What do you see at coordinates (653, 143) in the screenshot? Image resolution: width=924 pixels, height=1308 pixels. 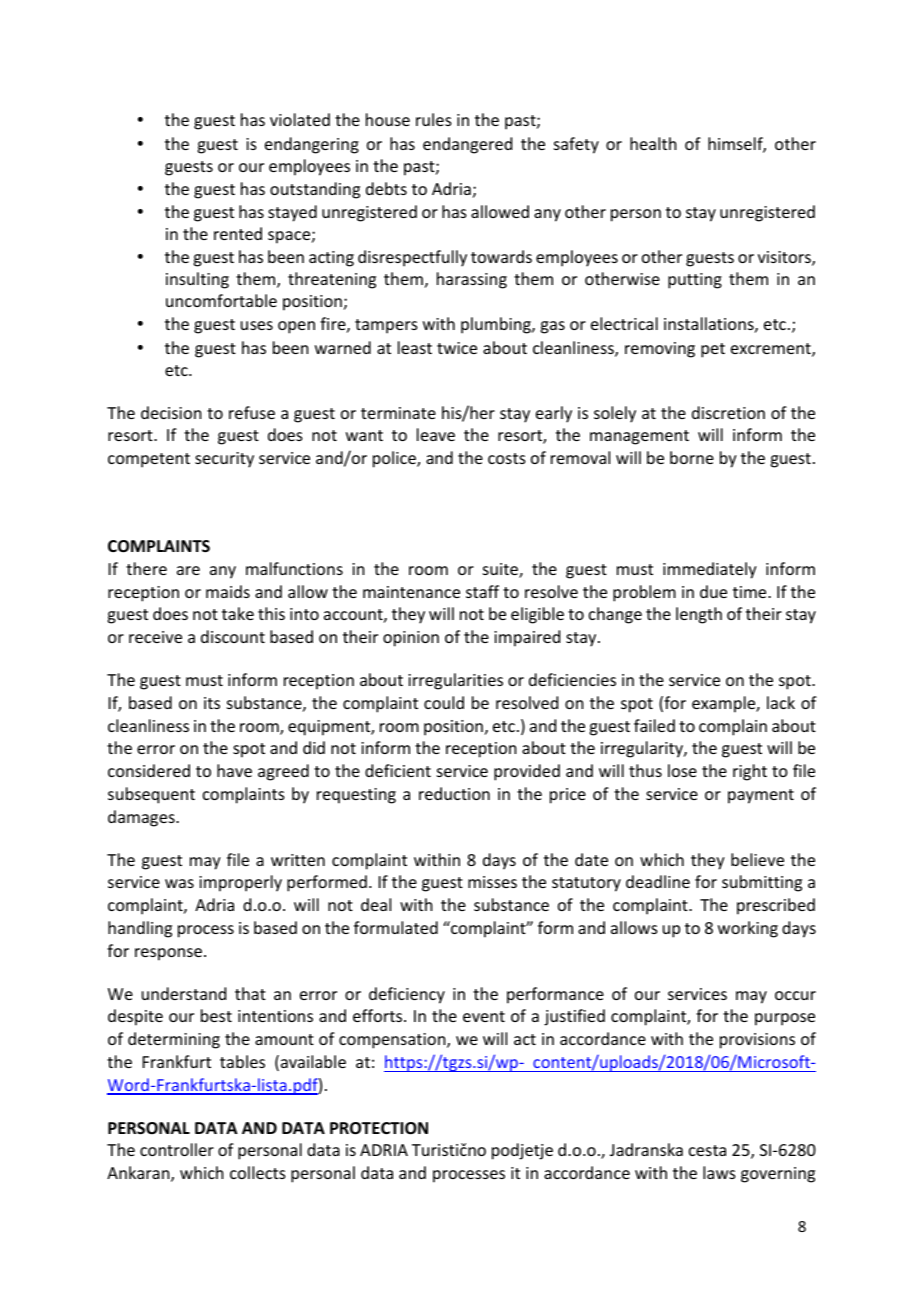 I see `health` at bounding box center [653, 143].
